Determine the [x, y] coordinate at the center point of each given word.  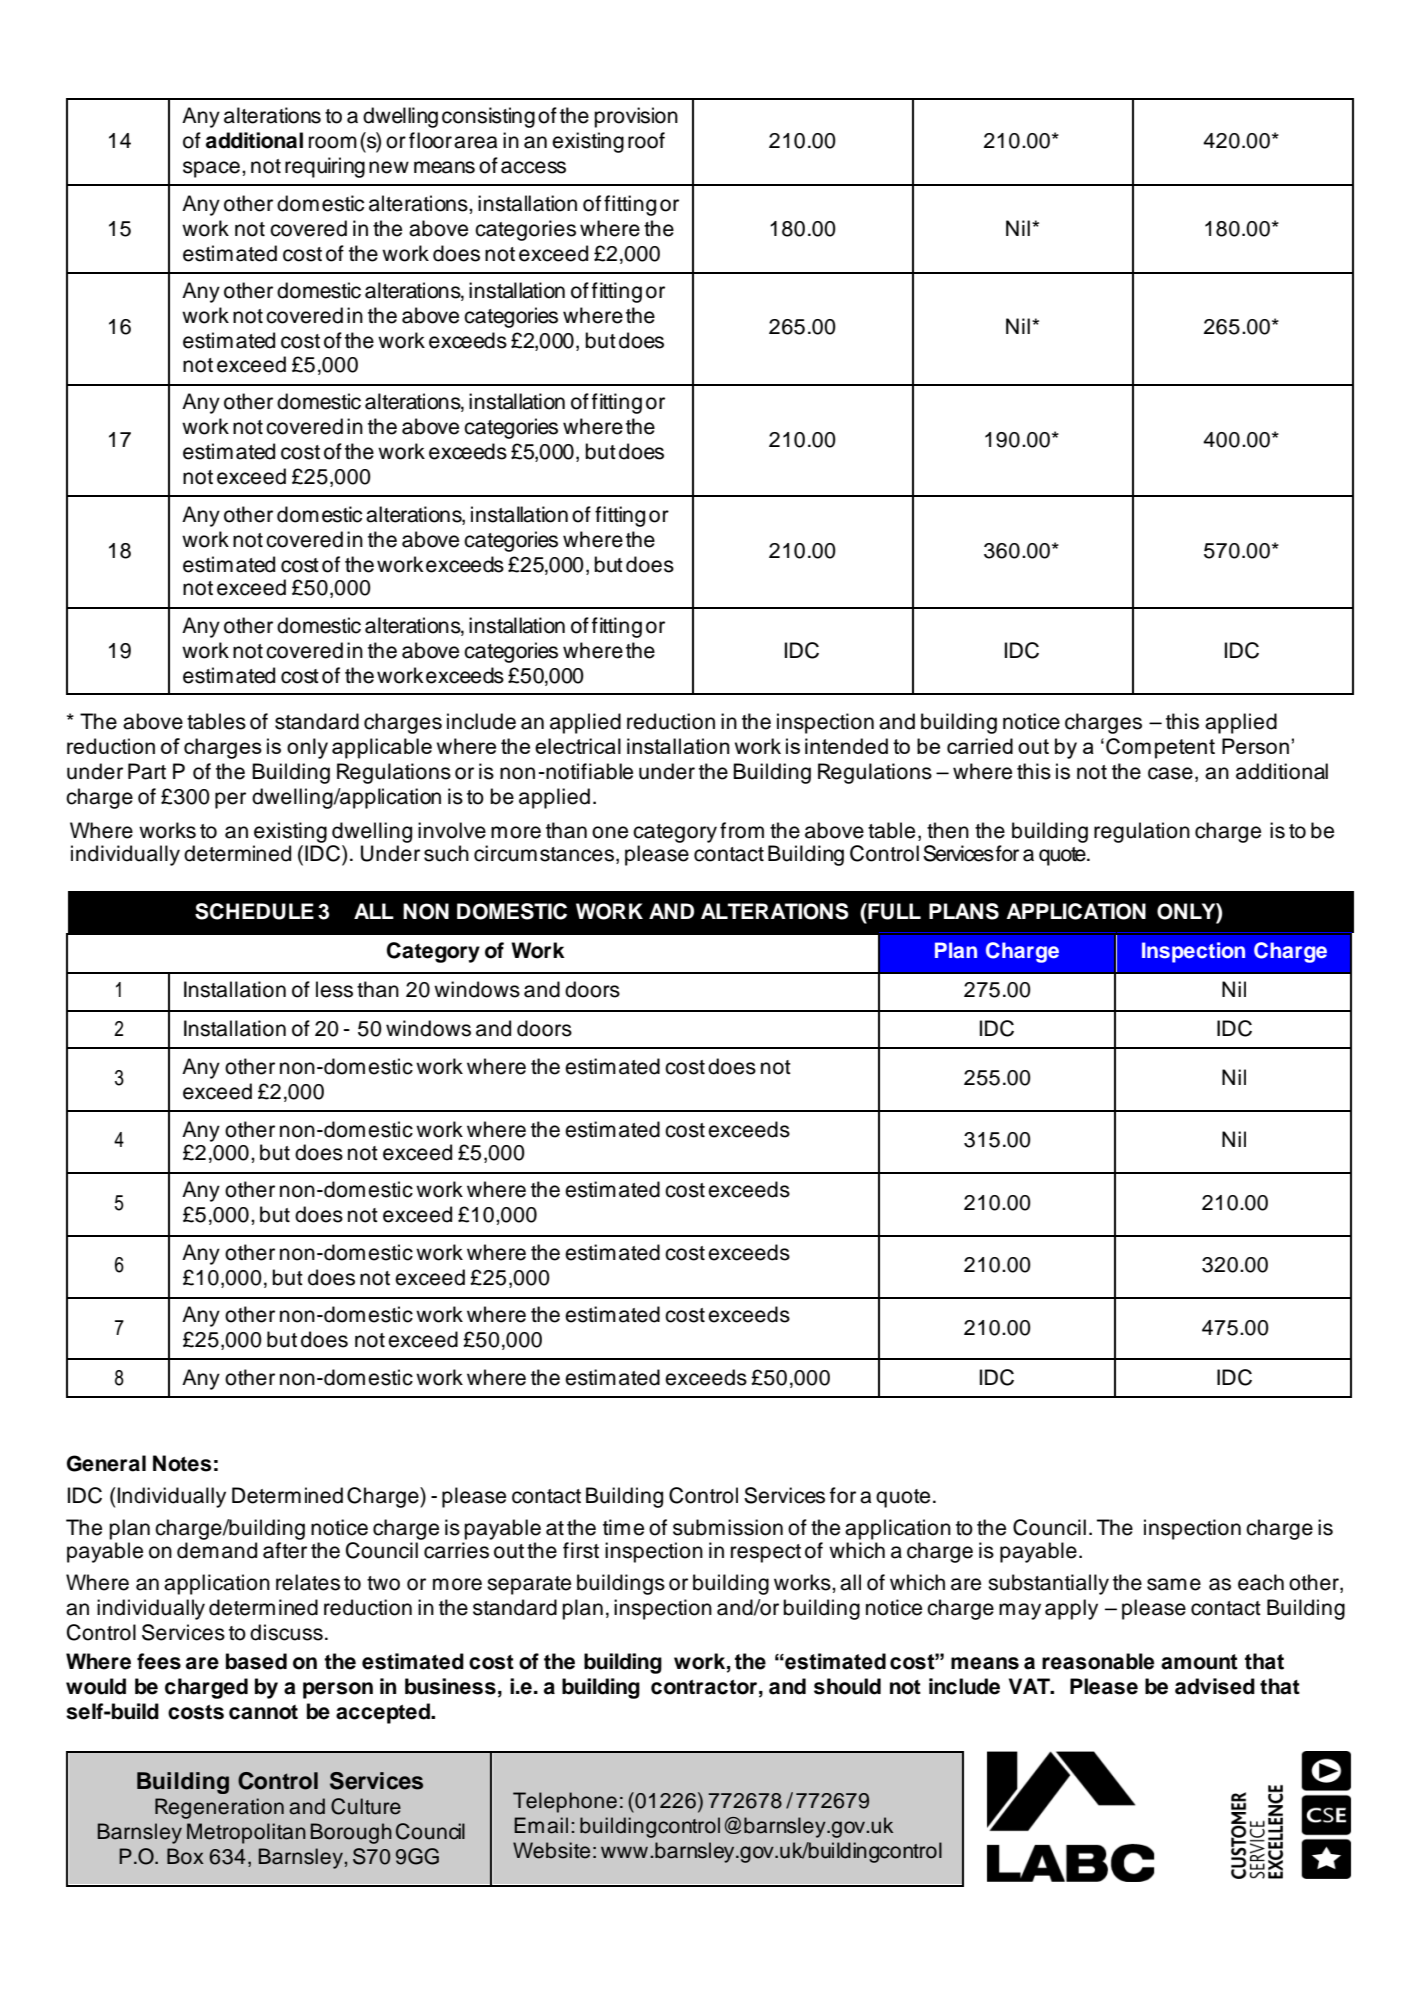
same [1174, 1584]
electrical [578, 746]
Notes [182, 1463]
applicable [382, 748]
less [334, 989]
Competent [1160, 748]
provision [636, 117]
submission [728, 1527]
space [211, 169]
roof [646, 140]
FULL [893, 911]
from [742, 830]
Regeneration [219, 1808]
